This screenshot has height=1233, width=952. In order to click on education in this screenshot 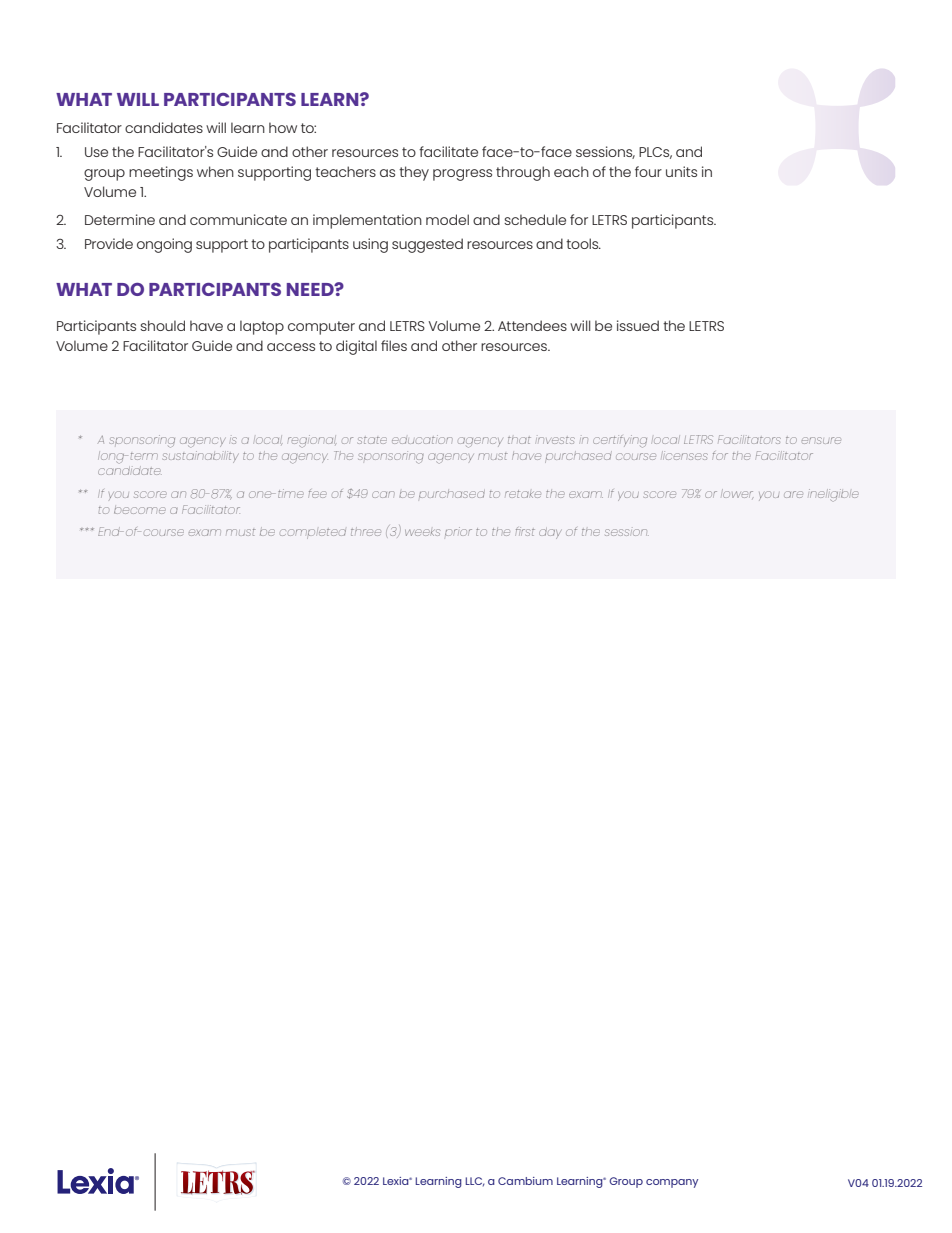, I will do `click(422, 439)`.
